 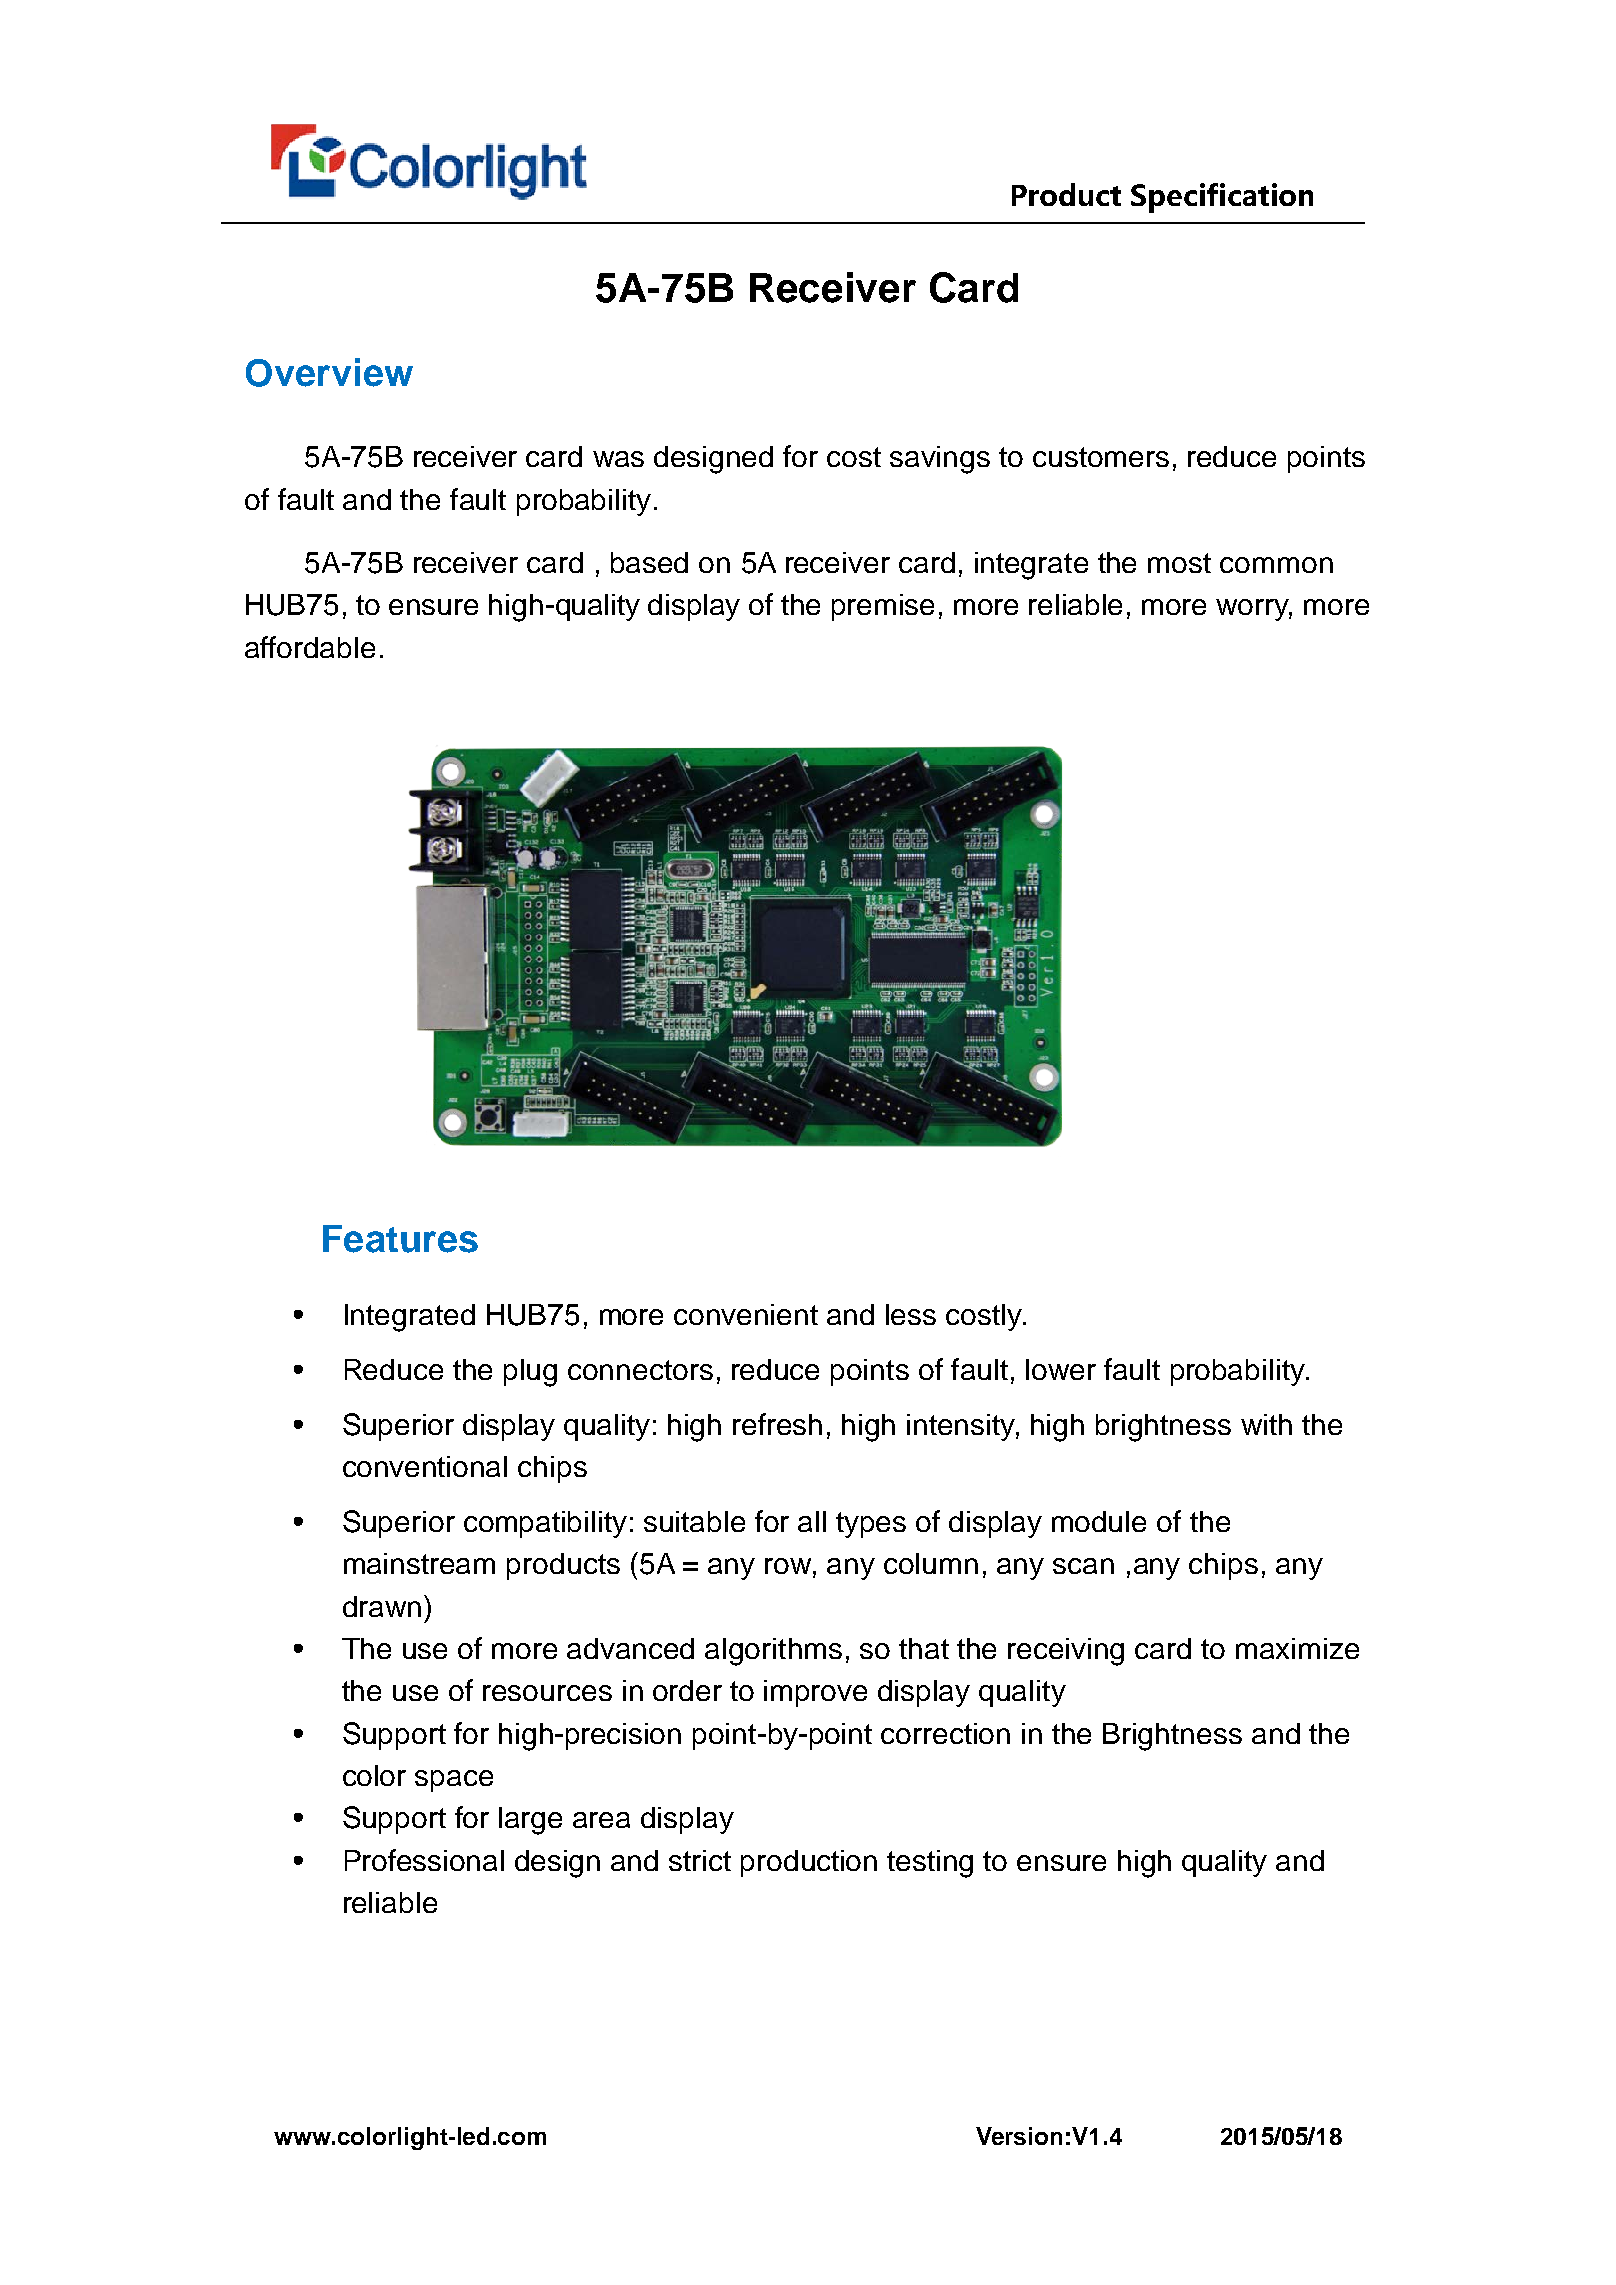 I want to click on savings, so click(x=940, y=460).
